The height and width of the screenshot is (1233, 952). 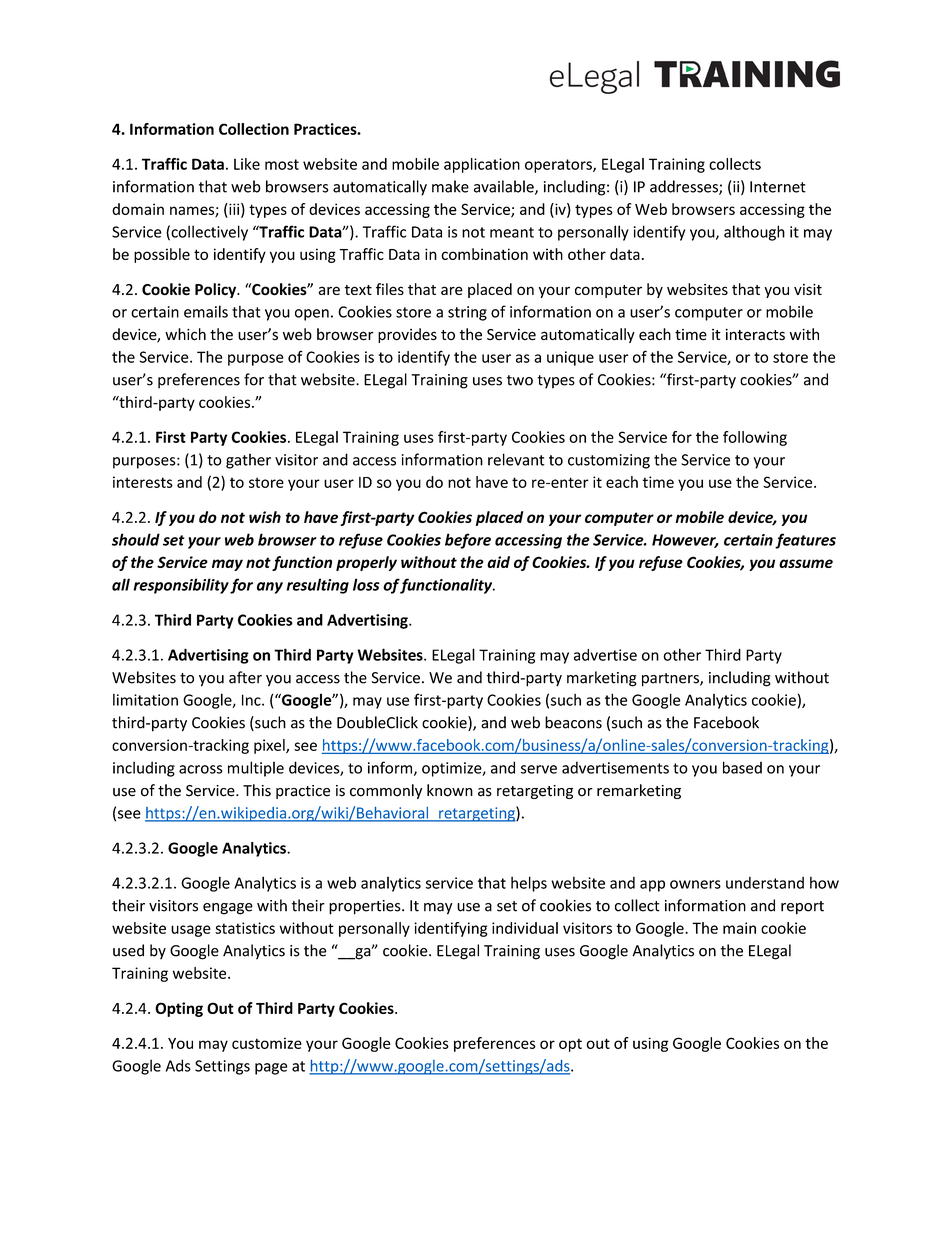 What do you see at coordinates (257, 790) in the screenshot?
I see `This` at bounding box center [257, 790].
